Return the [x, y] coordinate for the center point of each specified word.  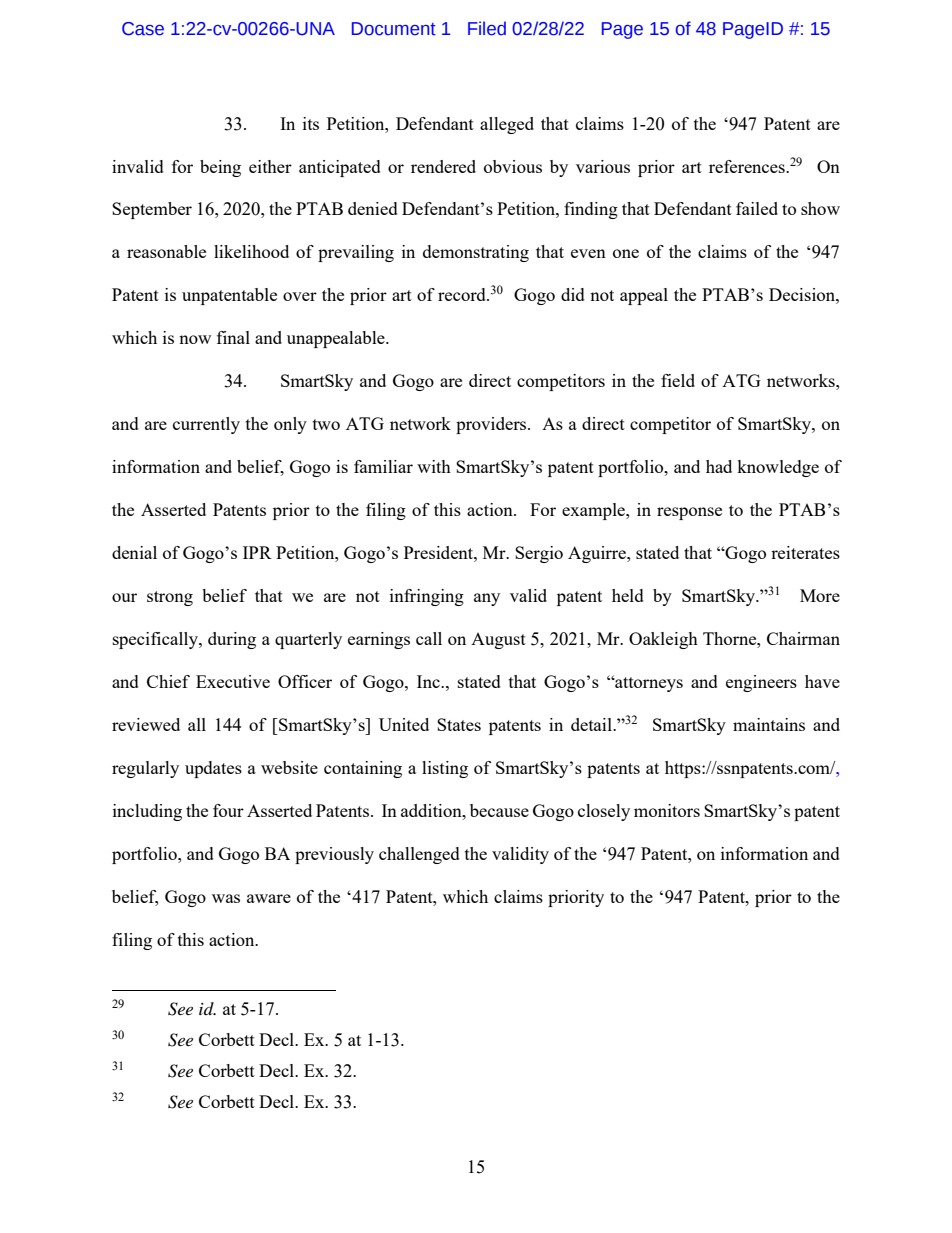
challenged [419, 855]
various [603, 166]
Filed [487, 28]
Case [143, 29]
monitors [667, 810]
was [226, 898]
